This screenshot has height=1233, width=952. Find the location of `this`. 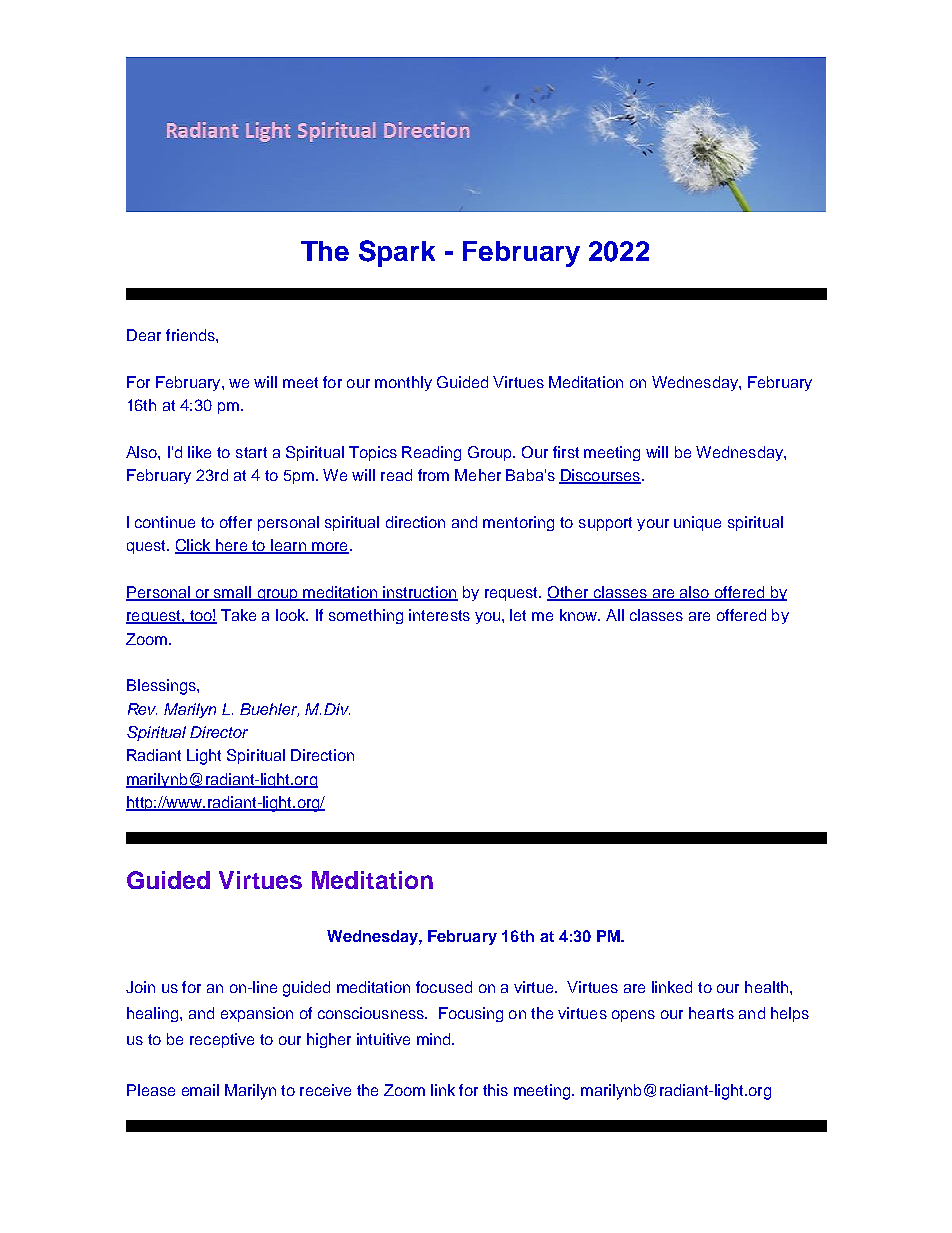

this is located at coordinates (495, 1090).
